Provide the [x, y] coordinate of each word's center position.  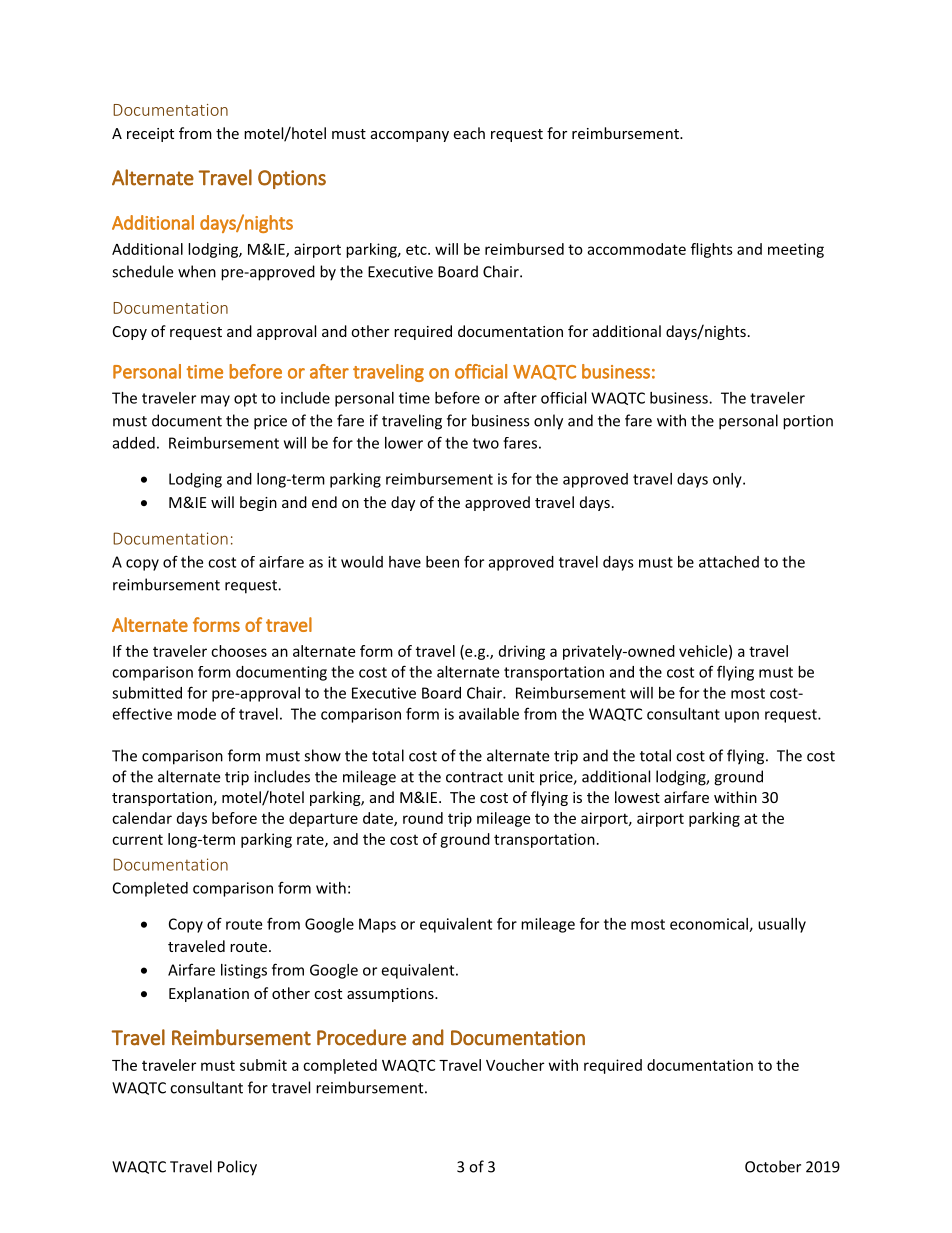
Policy [237, 1168]
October [773, 1166]
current [137, 839]
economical [710, 925]
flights [712, 250]
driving [522, 652]
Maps [377, 925]
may [215, 401]
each [469, 133]
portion [808, 422]
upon [742, 717]
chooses [239, 651]
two [486, 443]
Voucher [515, 1065]
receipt [150, 135]
